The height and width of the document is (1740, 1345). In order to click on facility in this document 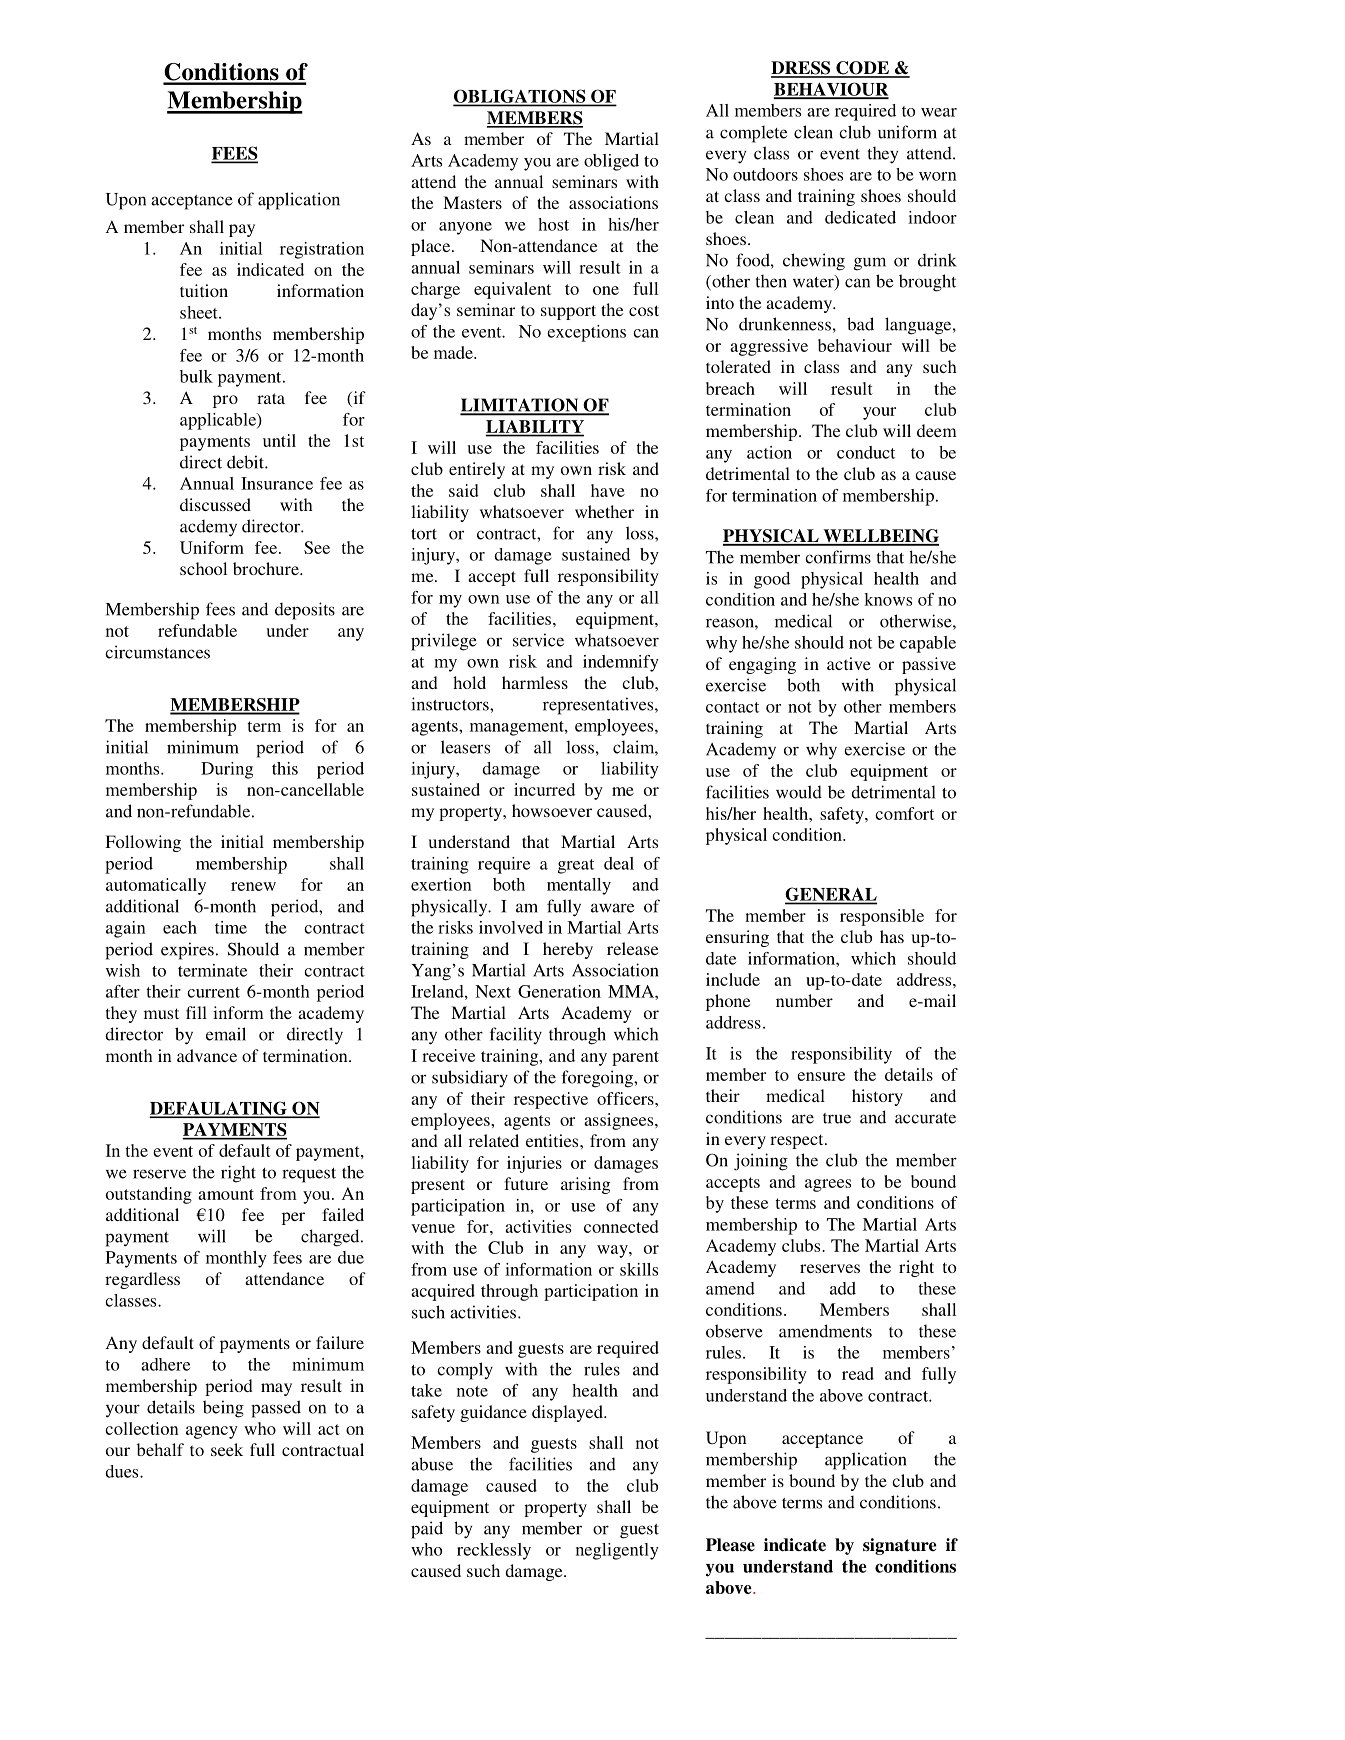, I will do `click(516, 1035)`.
